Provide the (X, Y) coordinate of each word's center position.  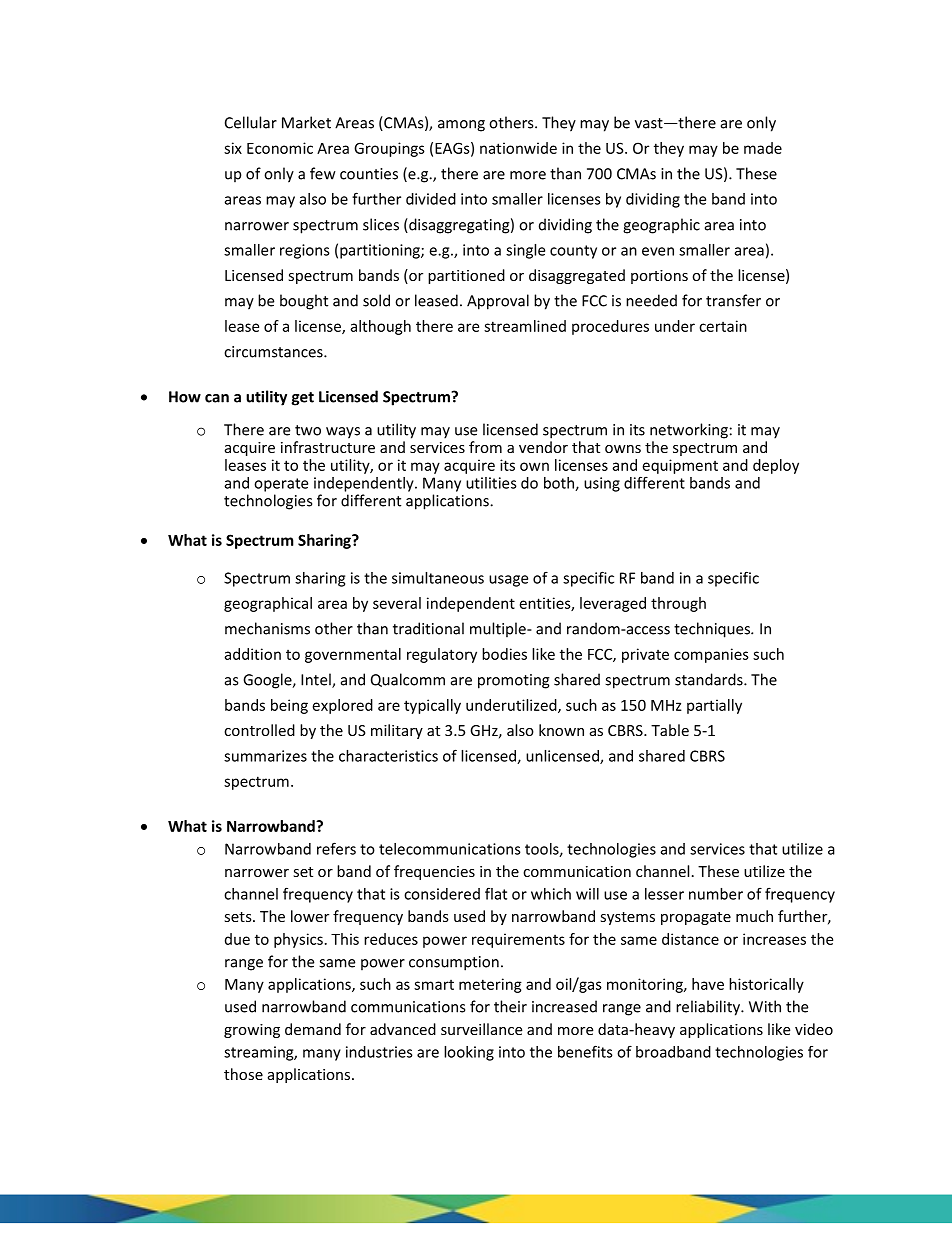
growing (252, 1031)
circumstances (274, 352)
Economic (280, 148)
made (763, 148)
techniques (713, 630)
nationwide (518, 148)
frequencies (434, 872)
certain (723, 326)
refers (336, 848)
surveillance (481, 1029)
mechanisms (267, 628)
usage (508, 581)
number (716, 894)
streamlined (525, 326)
